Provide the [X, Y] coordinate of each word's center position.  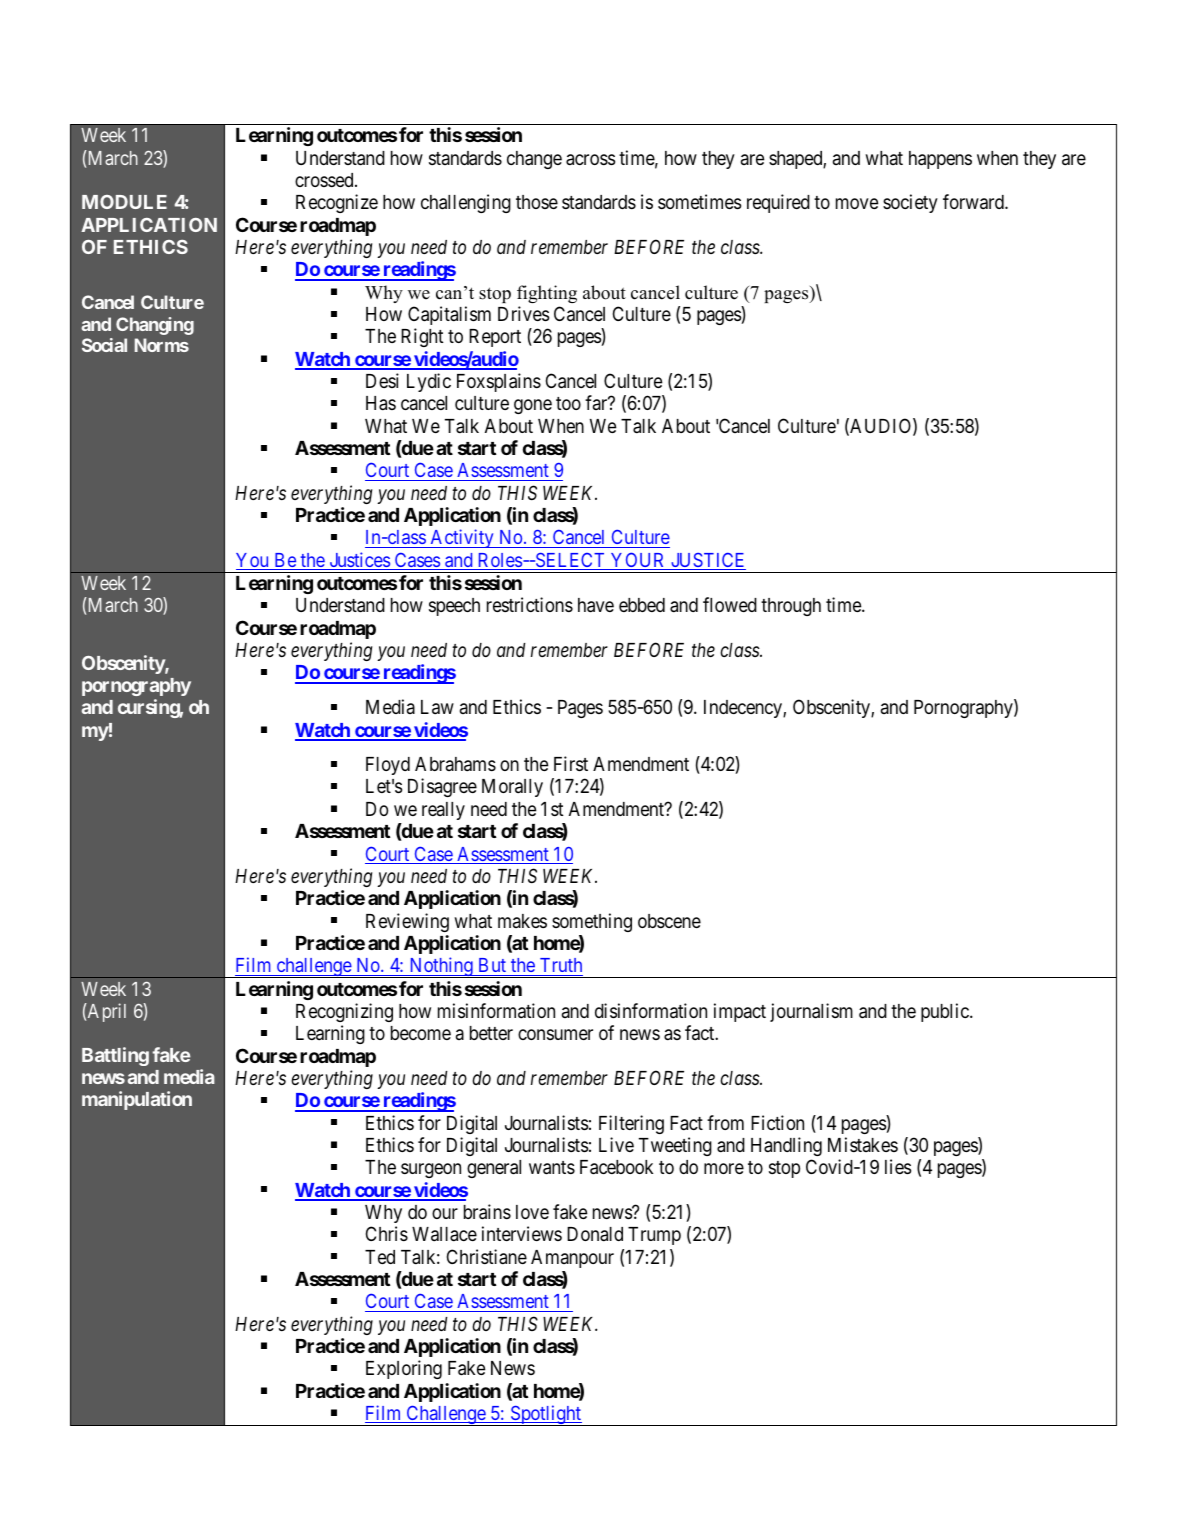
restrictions [530, 604]
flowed [730, 604]
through [791, 607]
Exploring [404, 1369]
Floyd [388, 766]
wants [552, 1168]
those [537, 202]
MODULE [124, 202]
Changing [155, 326]
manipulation [137, 1100]
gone [533, 406]
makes [522, 921]
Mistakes [863, 1144]
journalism [811, 1012]
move [857, 203]
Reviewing [407, 922]
